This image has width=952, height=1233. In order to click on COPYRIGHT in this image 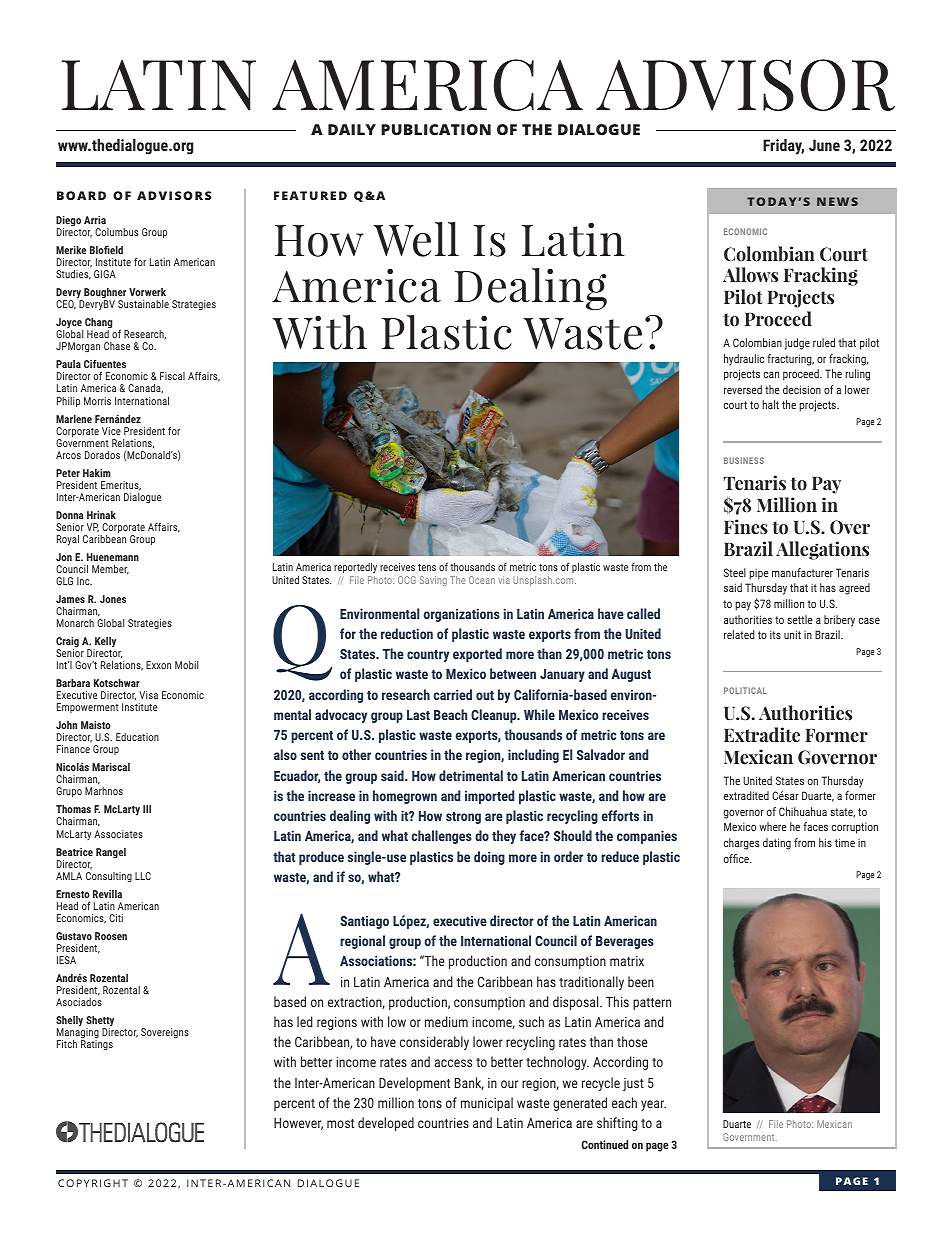, I will do `click(93, 1183)`.
